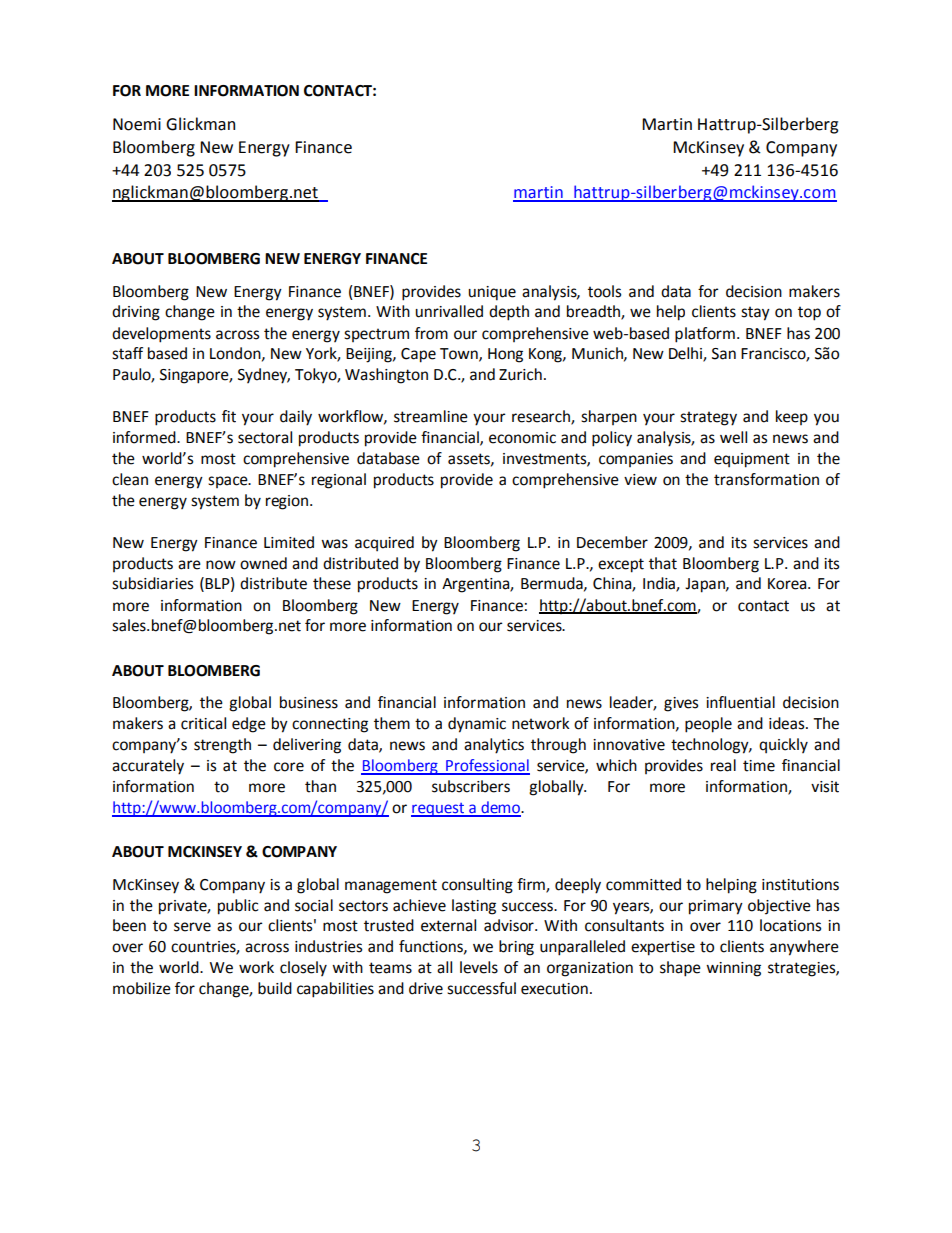 Image resolution: width=952 pixels, height=1233 pixels. What do you see at coordinates (161, 335) in the screenshot?
I see `developments` at bounding box center [161, 335].
